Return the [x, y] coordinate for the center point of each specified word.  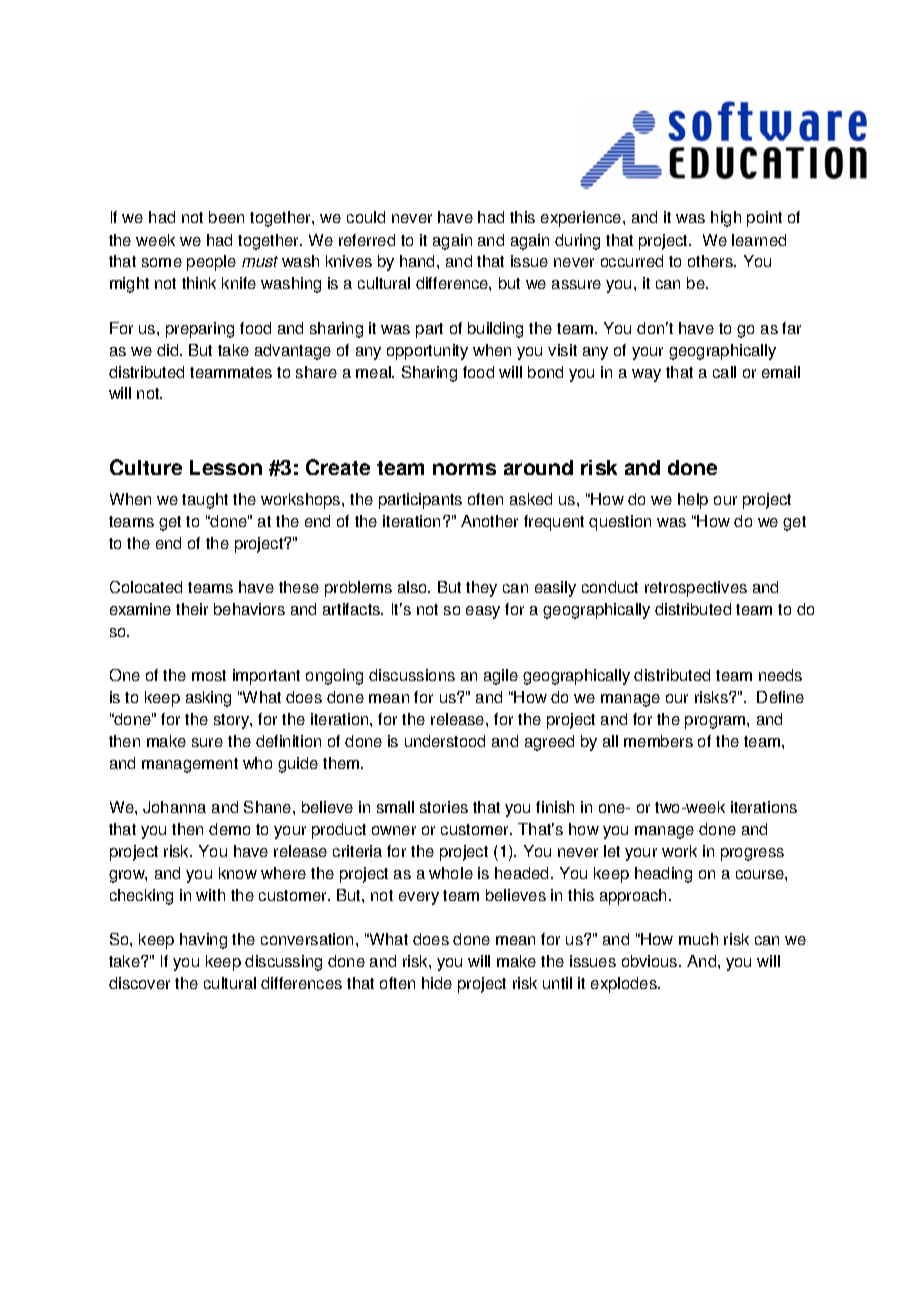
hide [437, 983]
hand [419, 261]
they [481, 589]
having [203, 941]
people [211, 263]
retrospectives [696, 589]
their [192, 609]
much [698, 939]
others [712, 261]
